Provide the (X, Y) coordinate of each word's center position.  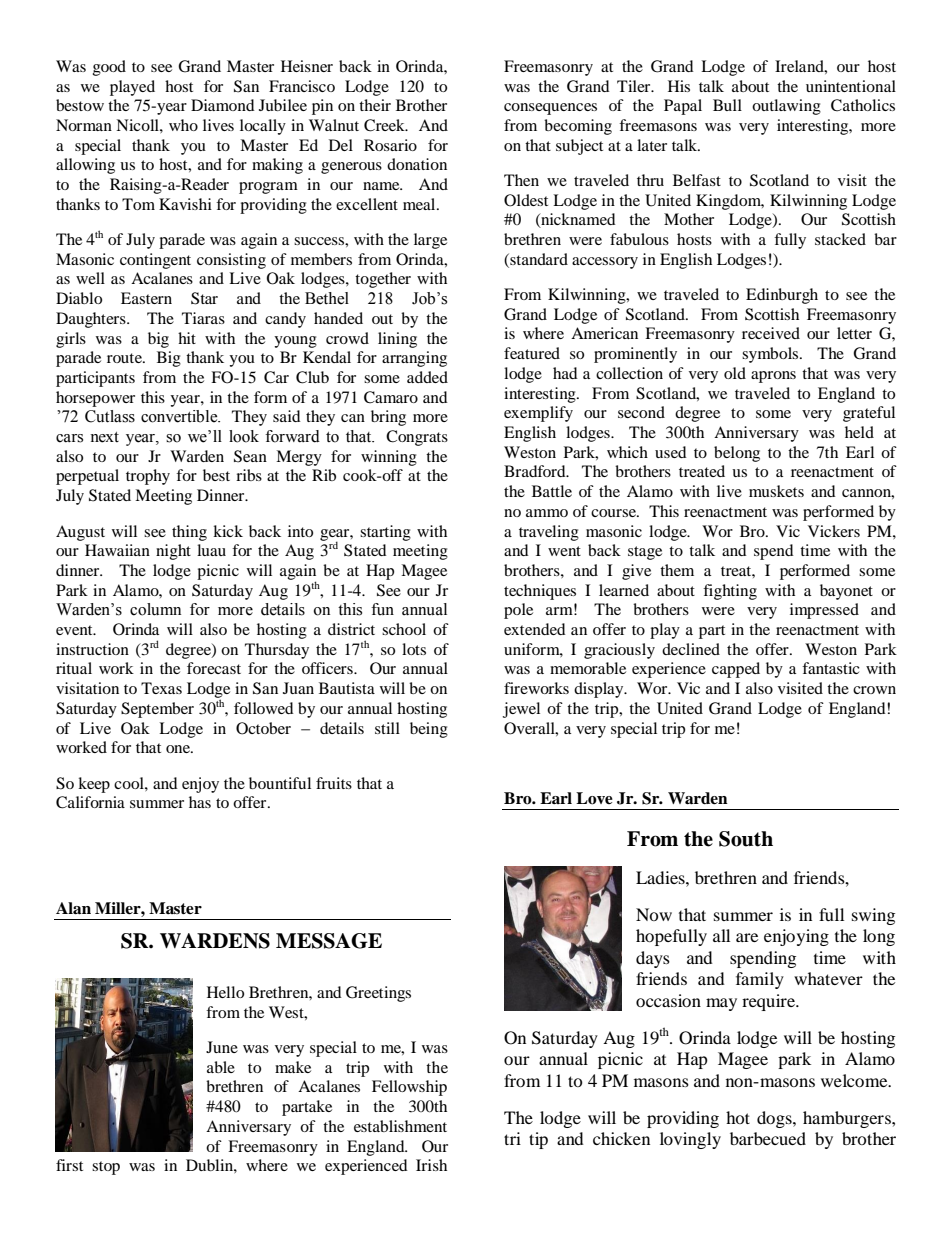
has (200, 802)
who (183, 125)
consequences (550, 109)
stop (106, 1168)
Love (594, 798)
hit (187, 338)
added (427, 377)
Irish (431, 1165)
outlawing (786, 107)
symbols (771, 355)
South (746, 839)
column (155, 609)
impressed (824, 611)
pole (518, 611)
